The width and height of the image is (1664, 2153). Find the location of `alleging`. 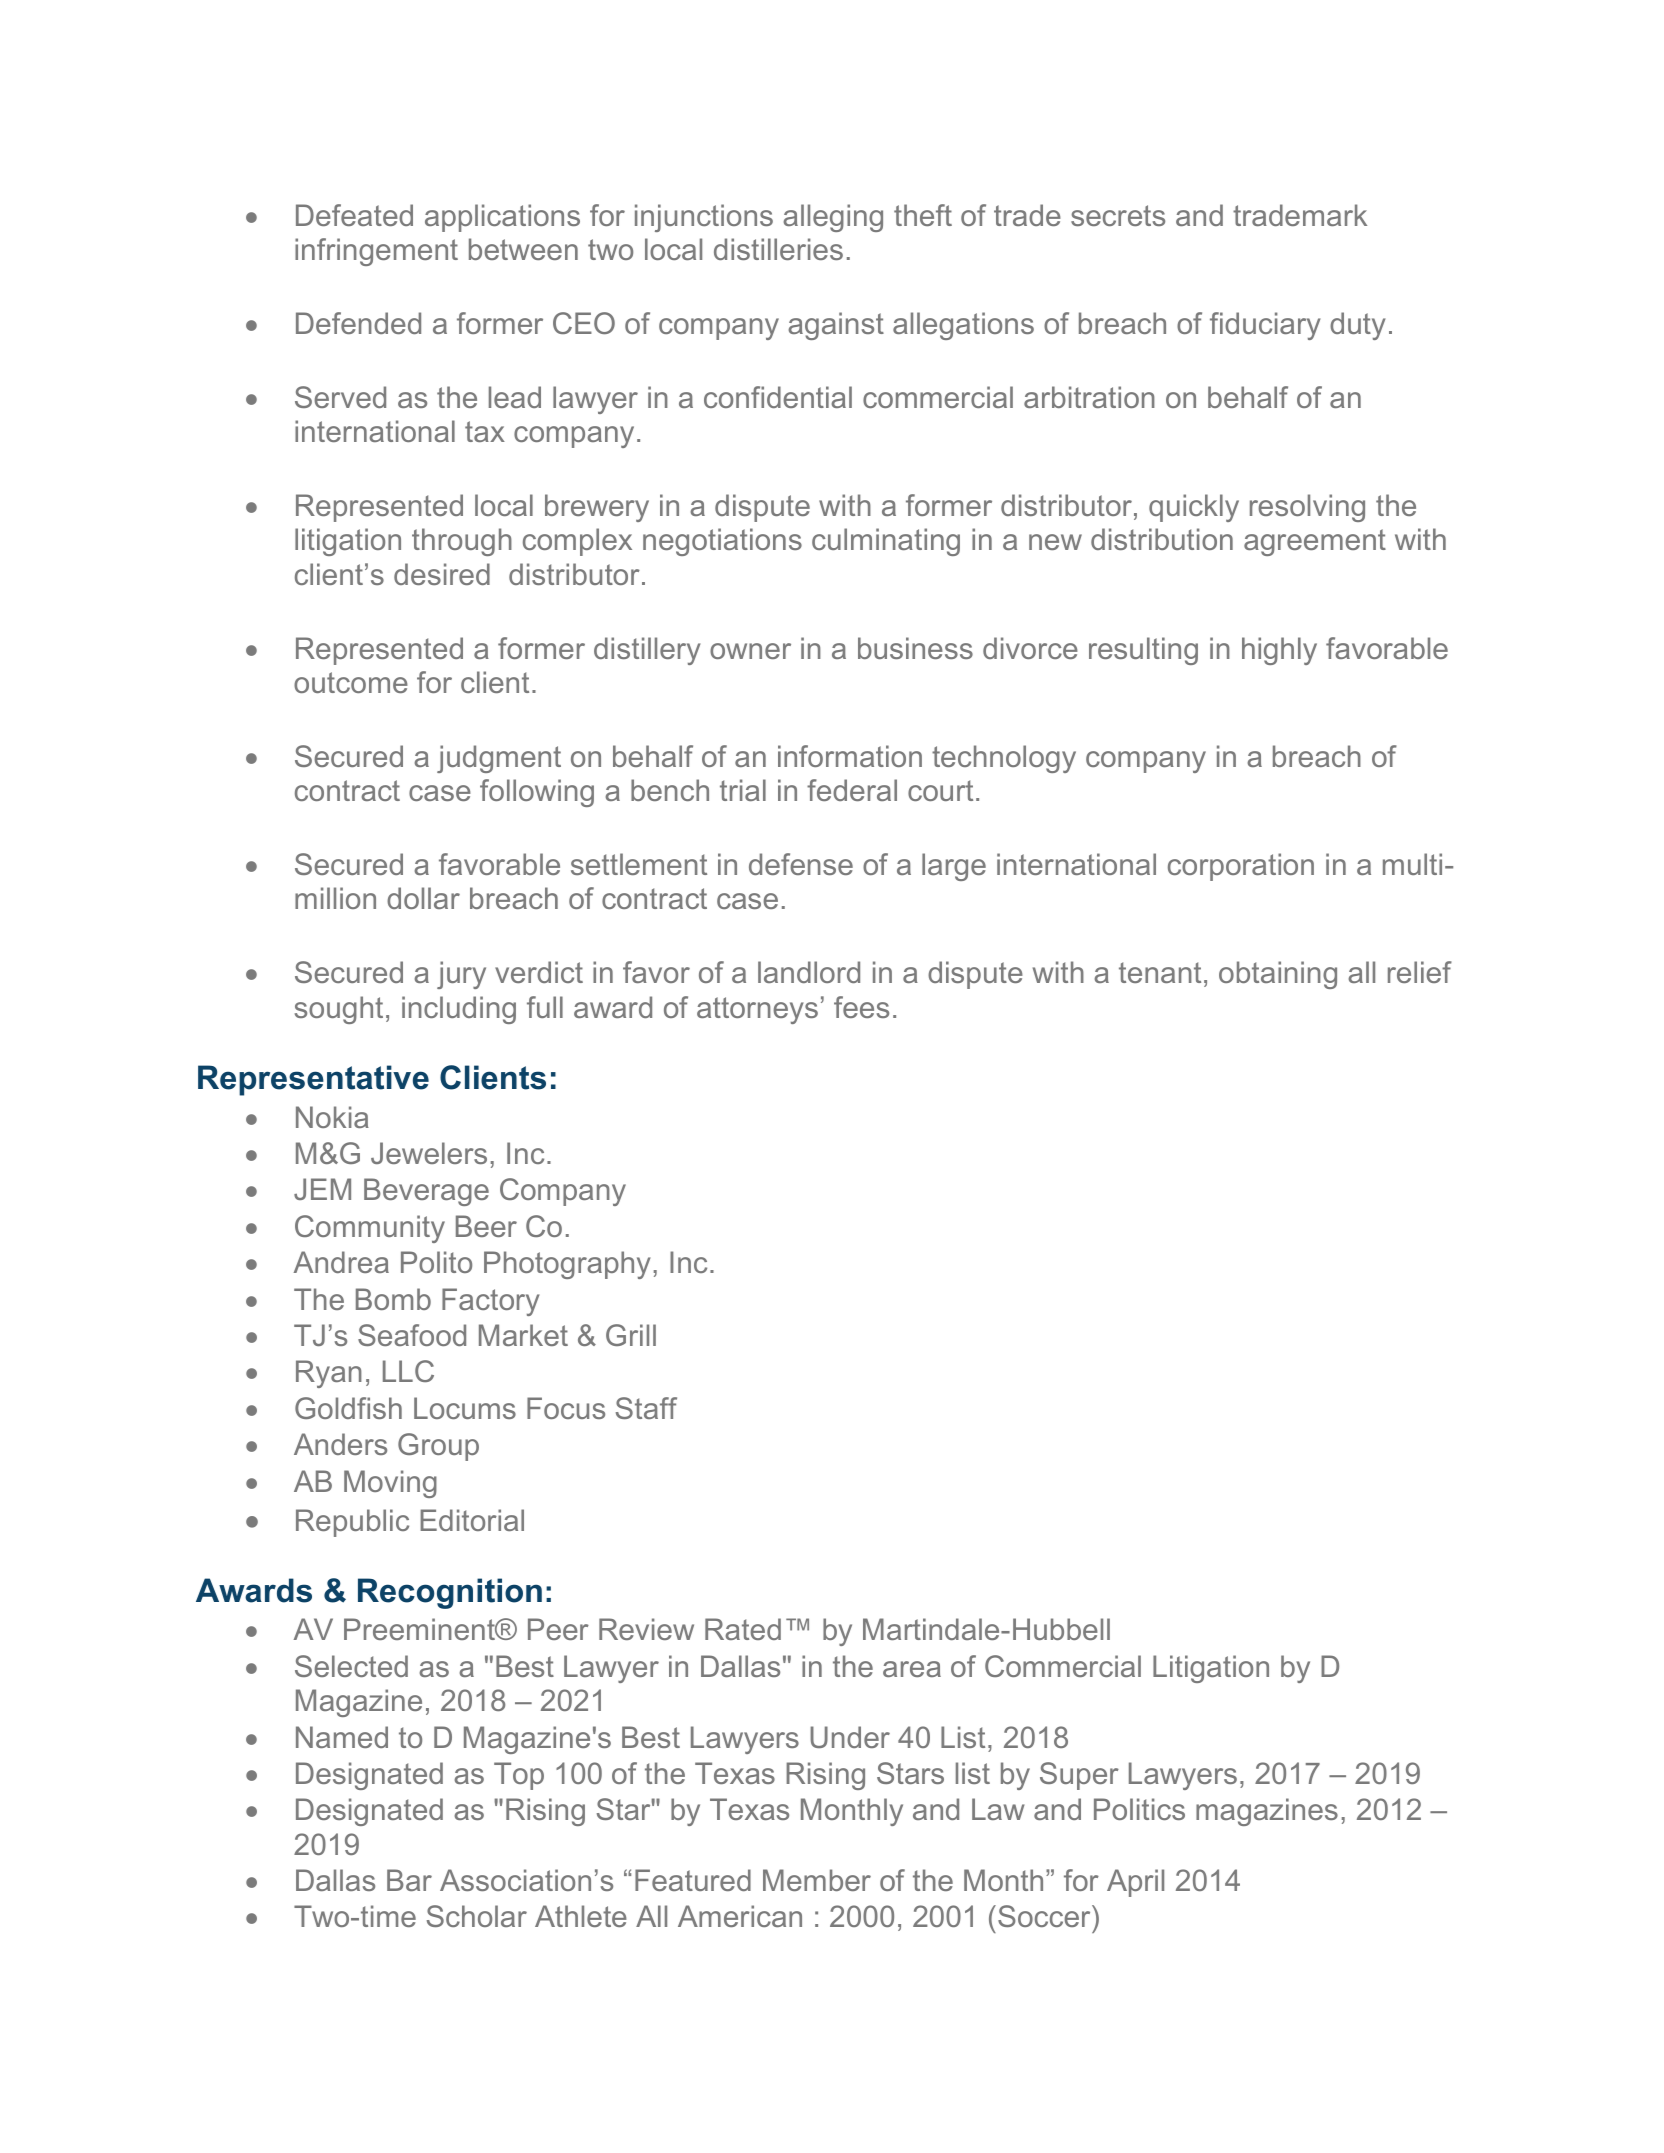

alleging is located at coordinates (833, 218).
